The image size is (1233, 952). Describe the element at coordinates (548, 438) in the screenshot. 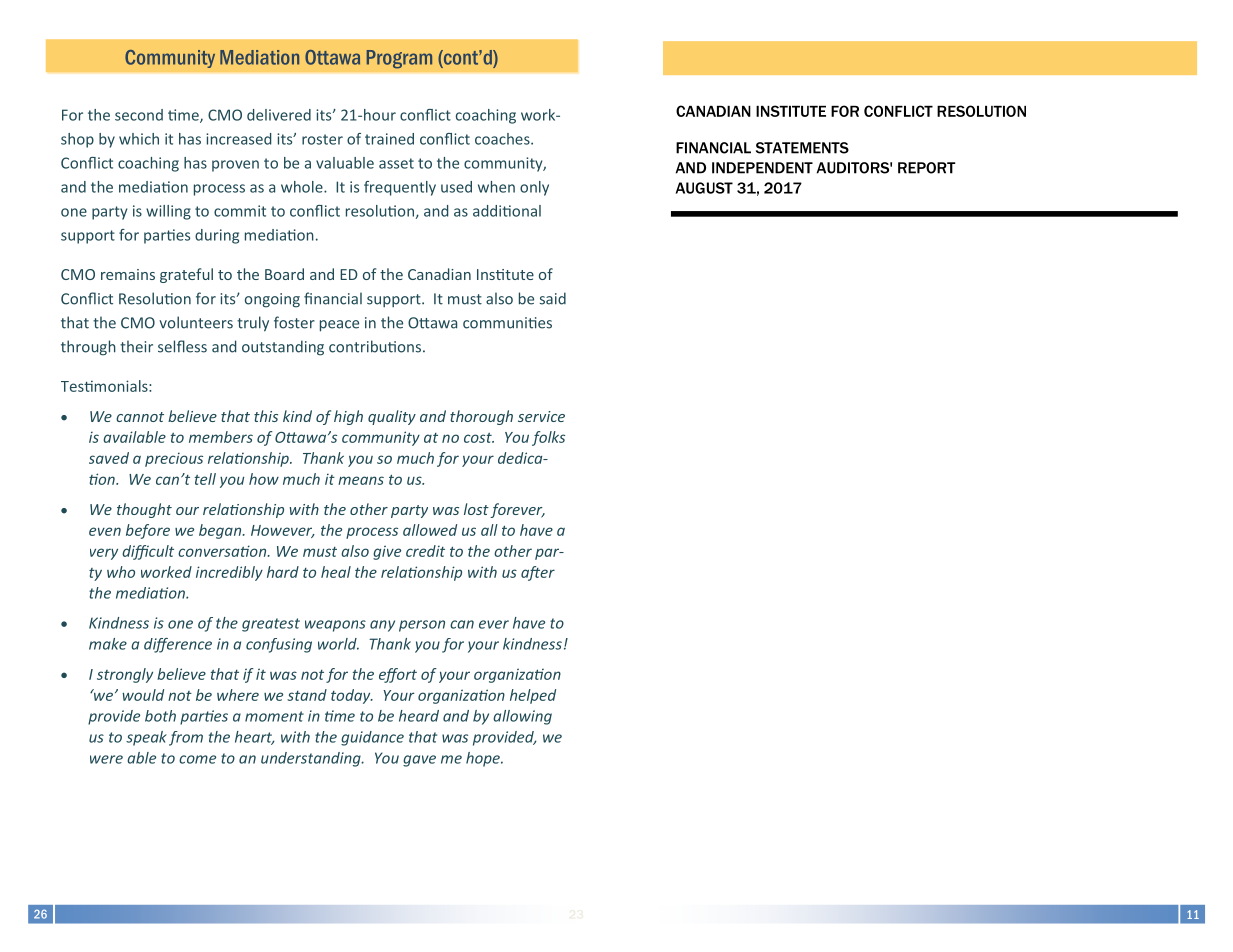

I see `folks` at that location.
